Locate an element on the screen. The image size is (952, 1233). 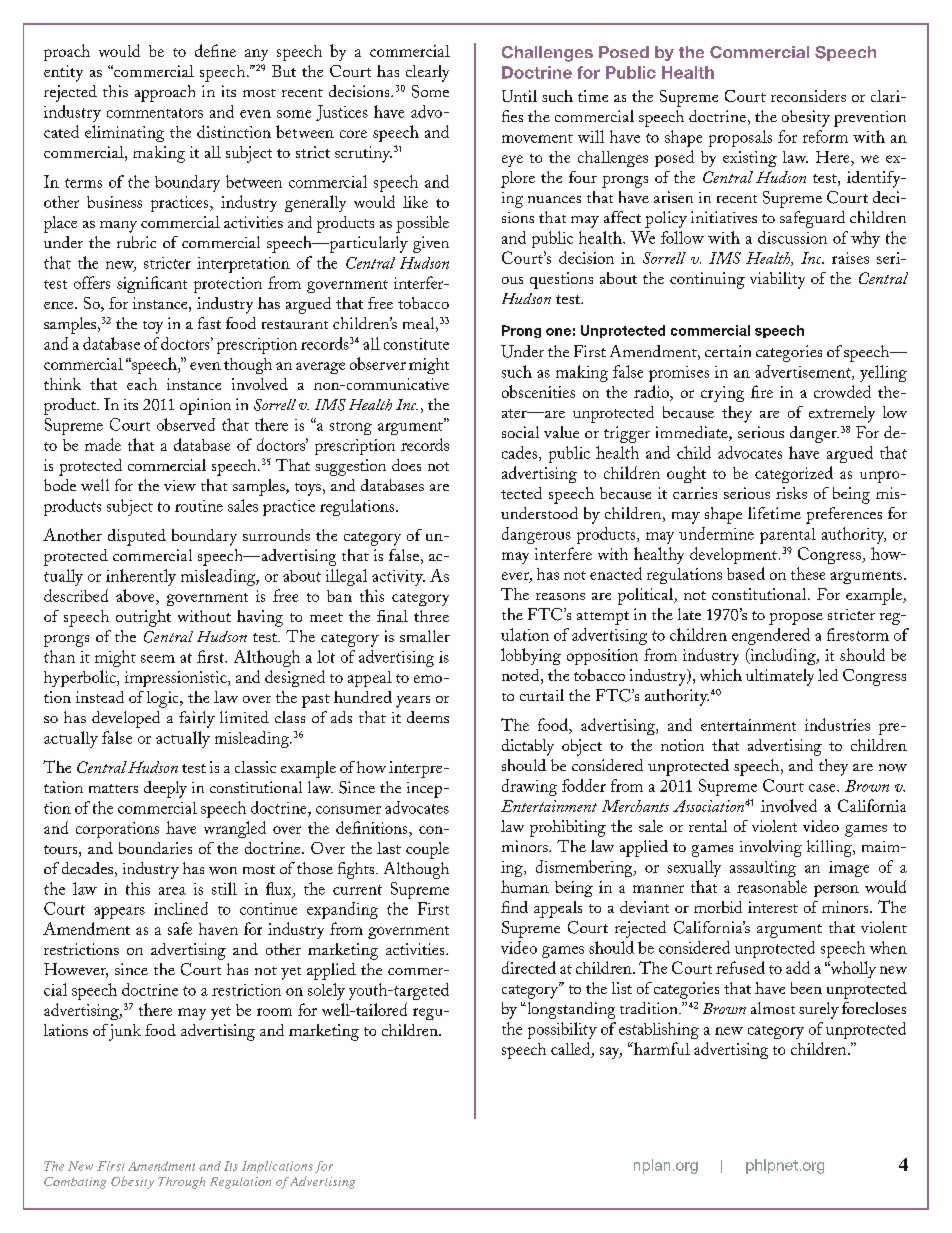
drawing is located at coordinates (529, 787).
